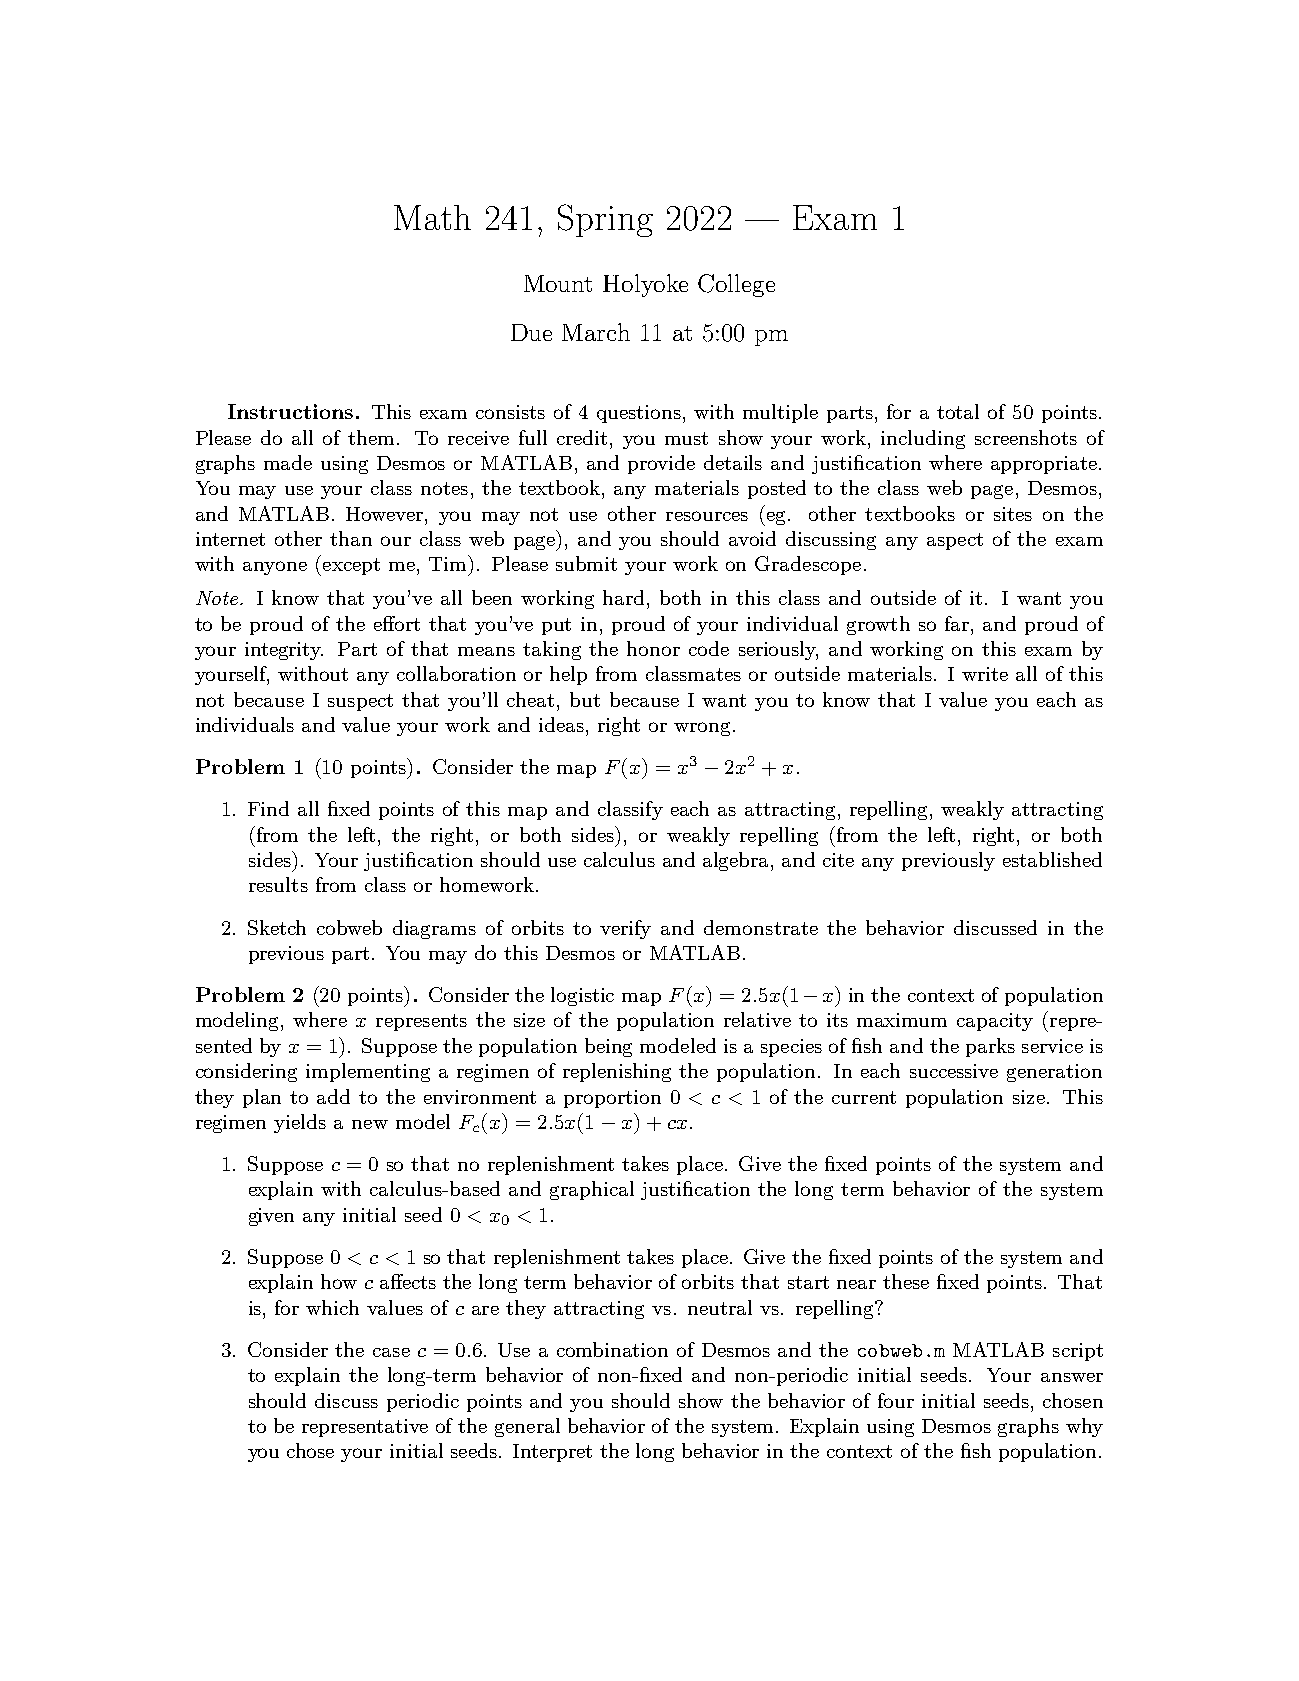 This document has height=1681, width=1299. Describe the element at coordinates (958, 411) in the document. I see `total` at that location.
